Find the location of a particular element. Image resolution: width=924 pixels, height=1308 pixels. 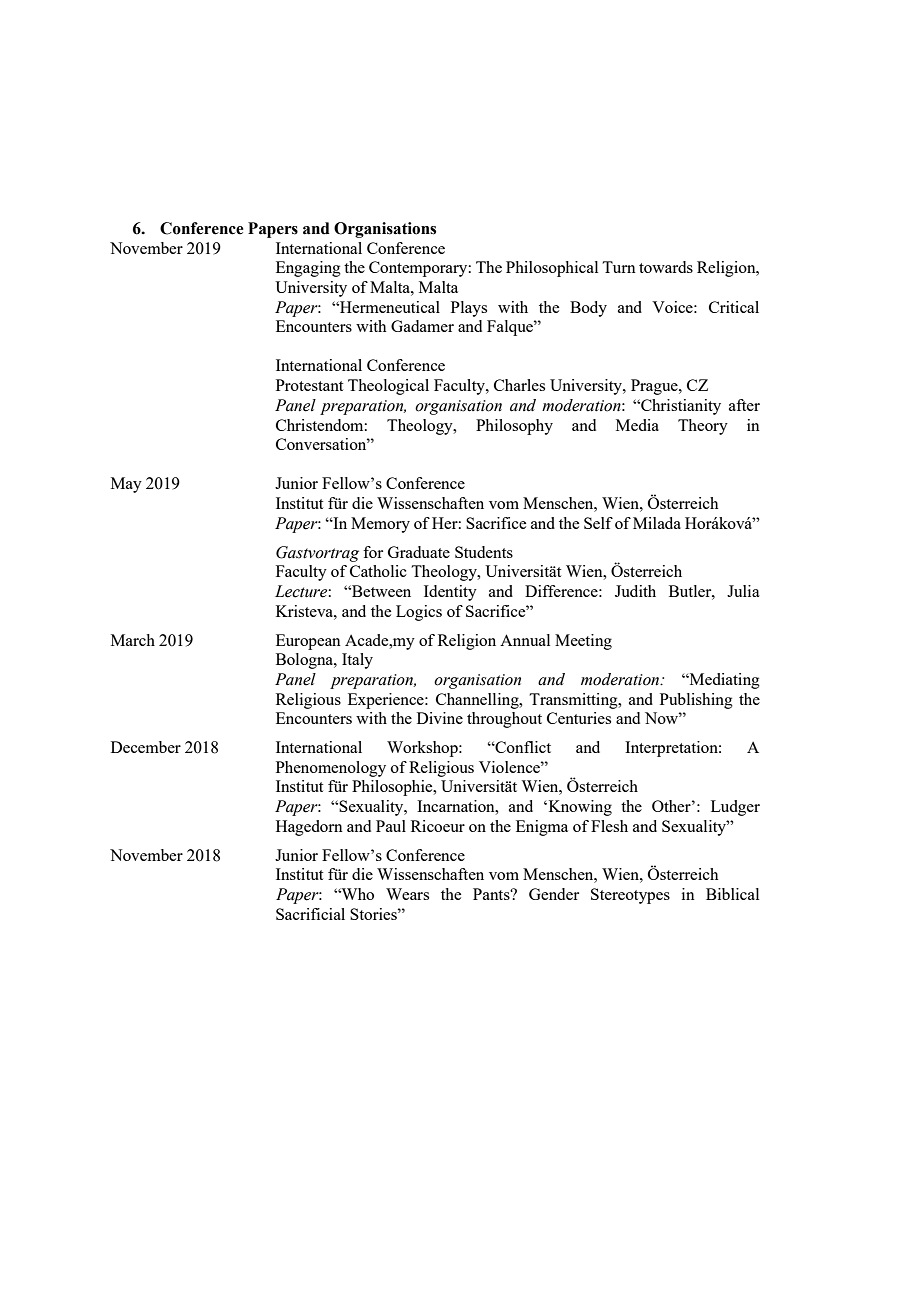

towards is located at coordinates (666, 267).
